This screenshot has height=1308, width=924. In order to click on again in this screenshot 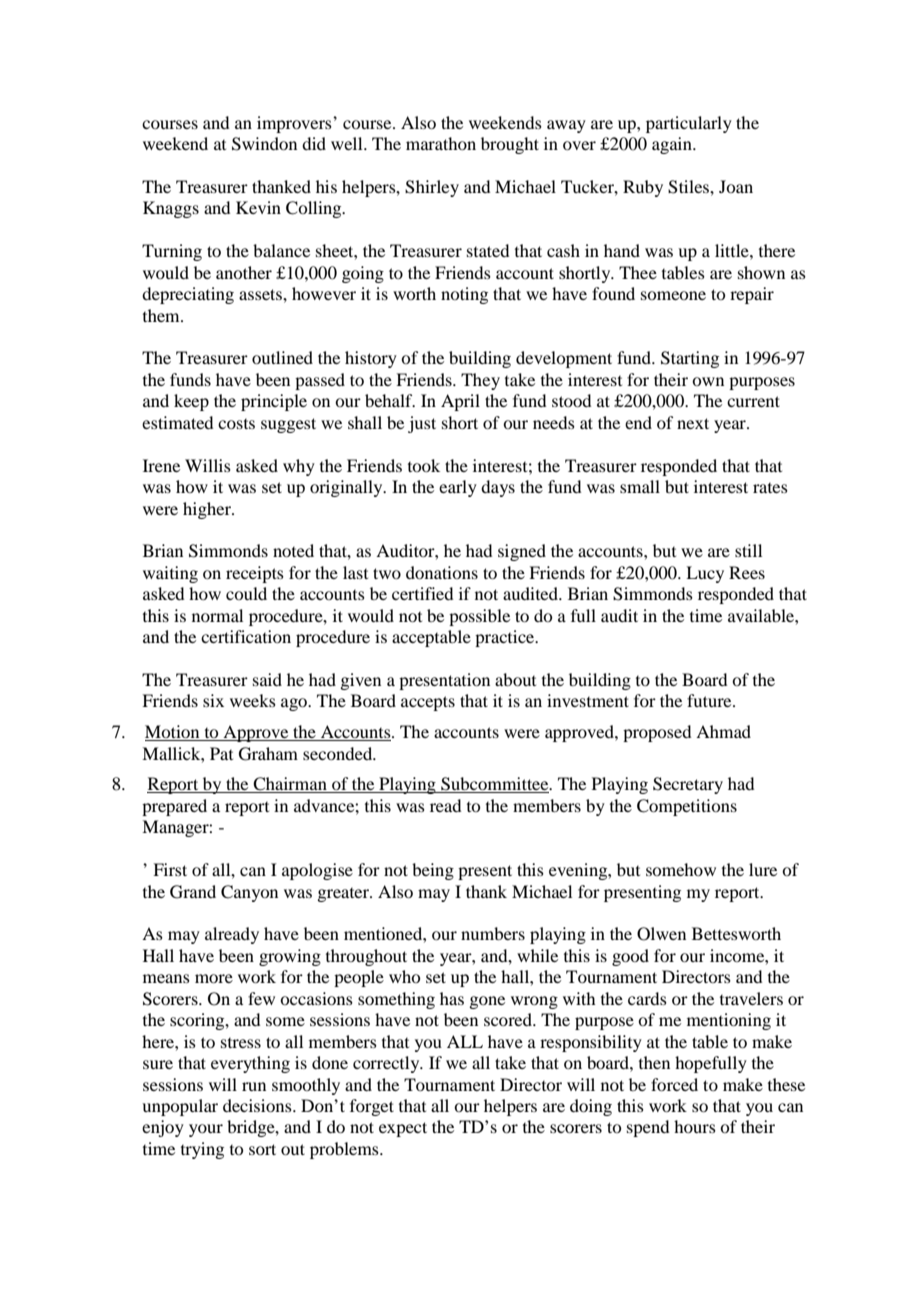, I will do `click(673, 145)`.
